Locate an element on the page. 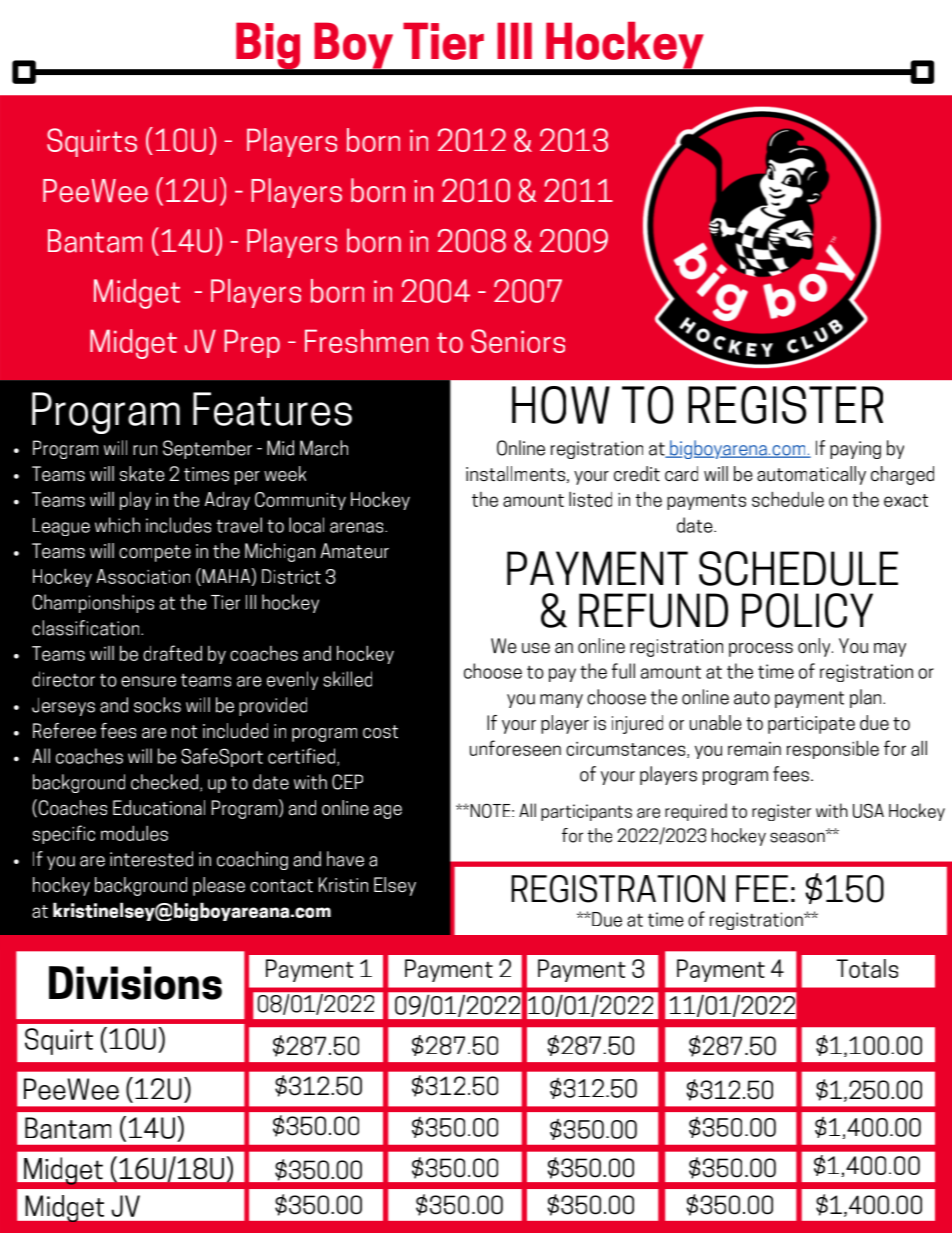  responsible is located at coordinates (833, 749).
